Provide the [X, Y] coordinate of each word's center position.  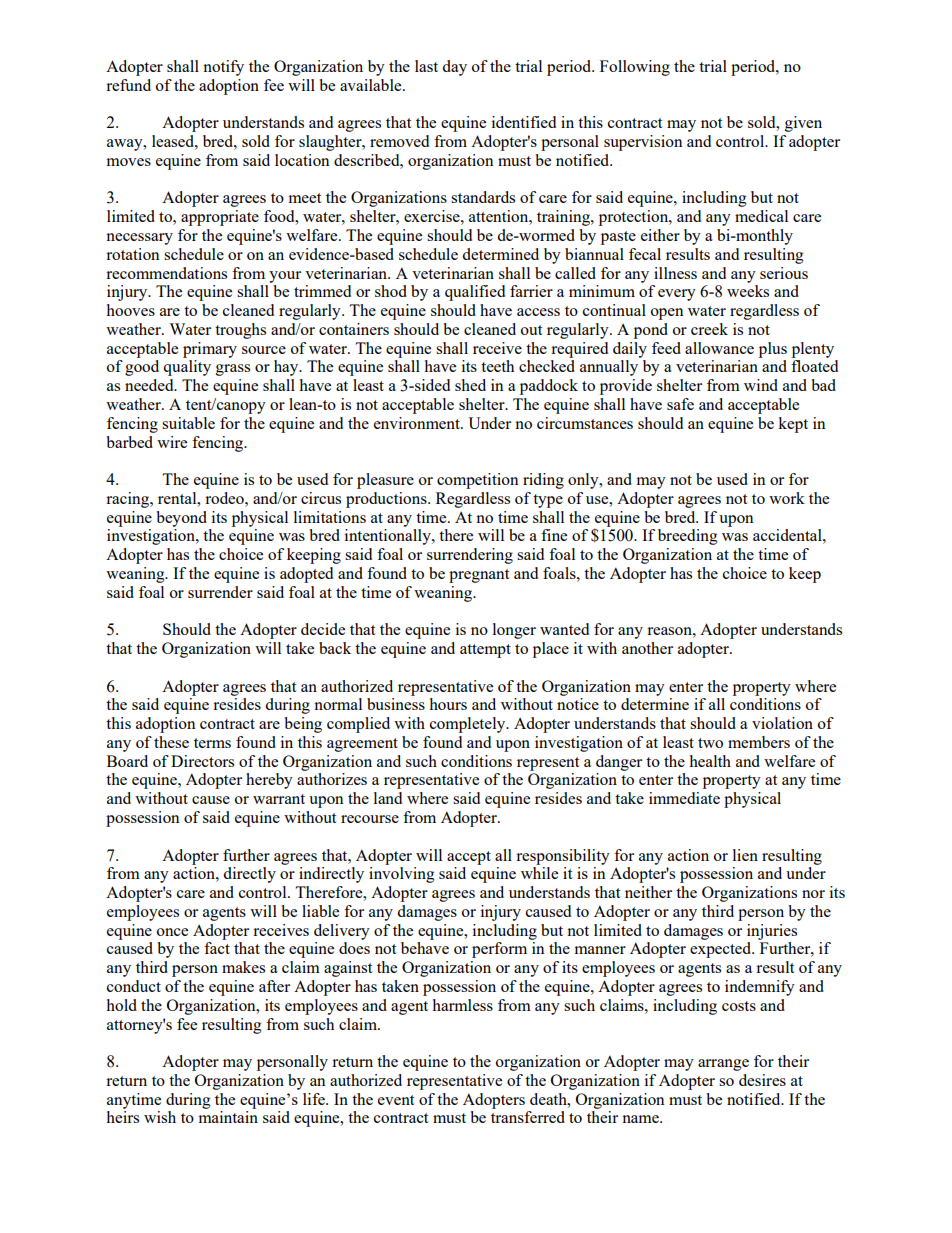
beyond [181, 519]
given [803, 124]
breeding [688, 537]
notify [223, 68]
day [454, 68]
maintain [228, 1117]
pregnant [479, 576]
